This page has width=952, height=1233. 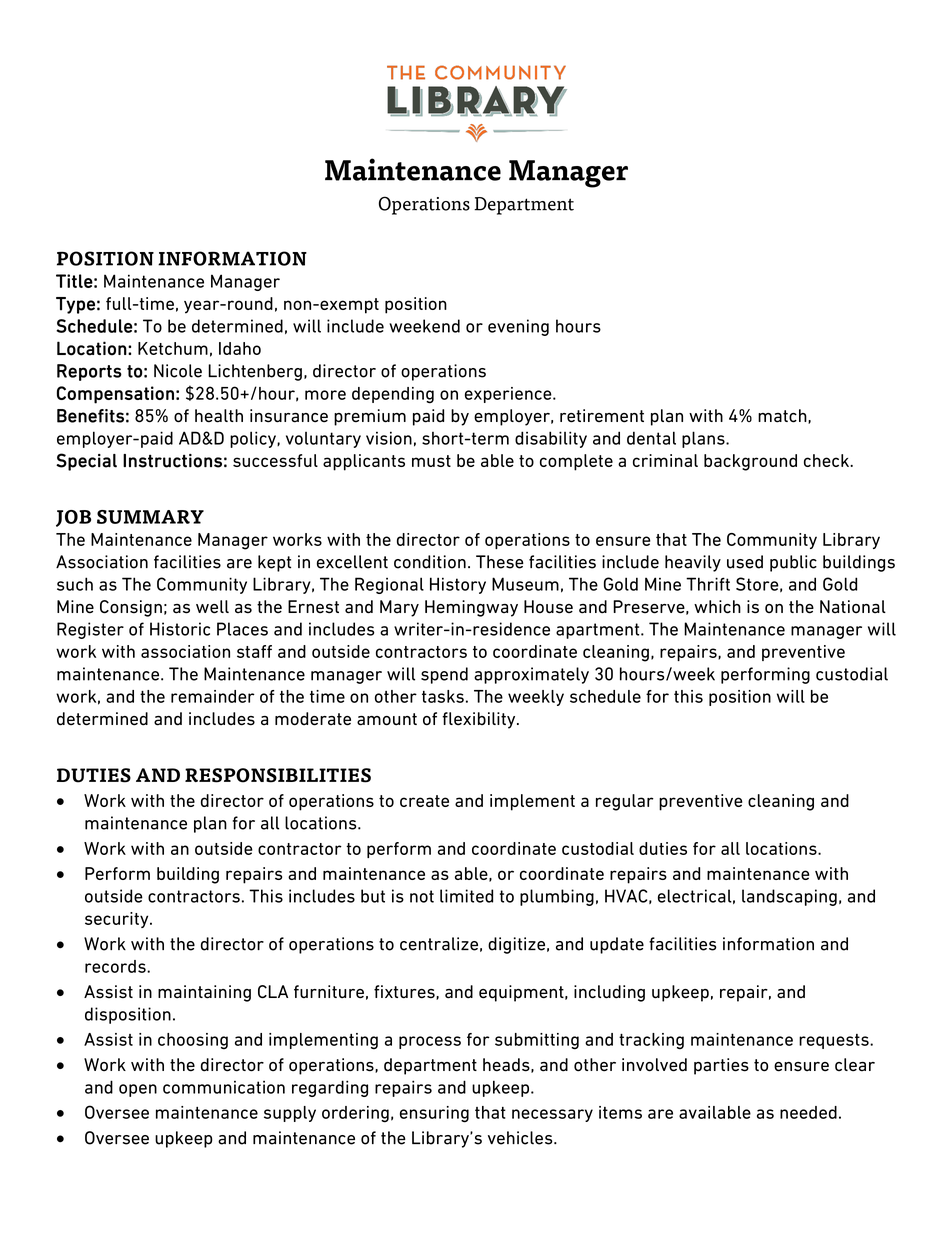 I want to click on evening, so click(x=518, y=327).
